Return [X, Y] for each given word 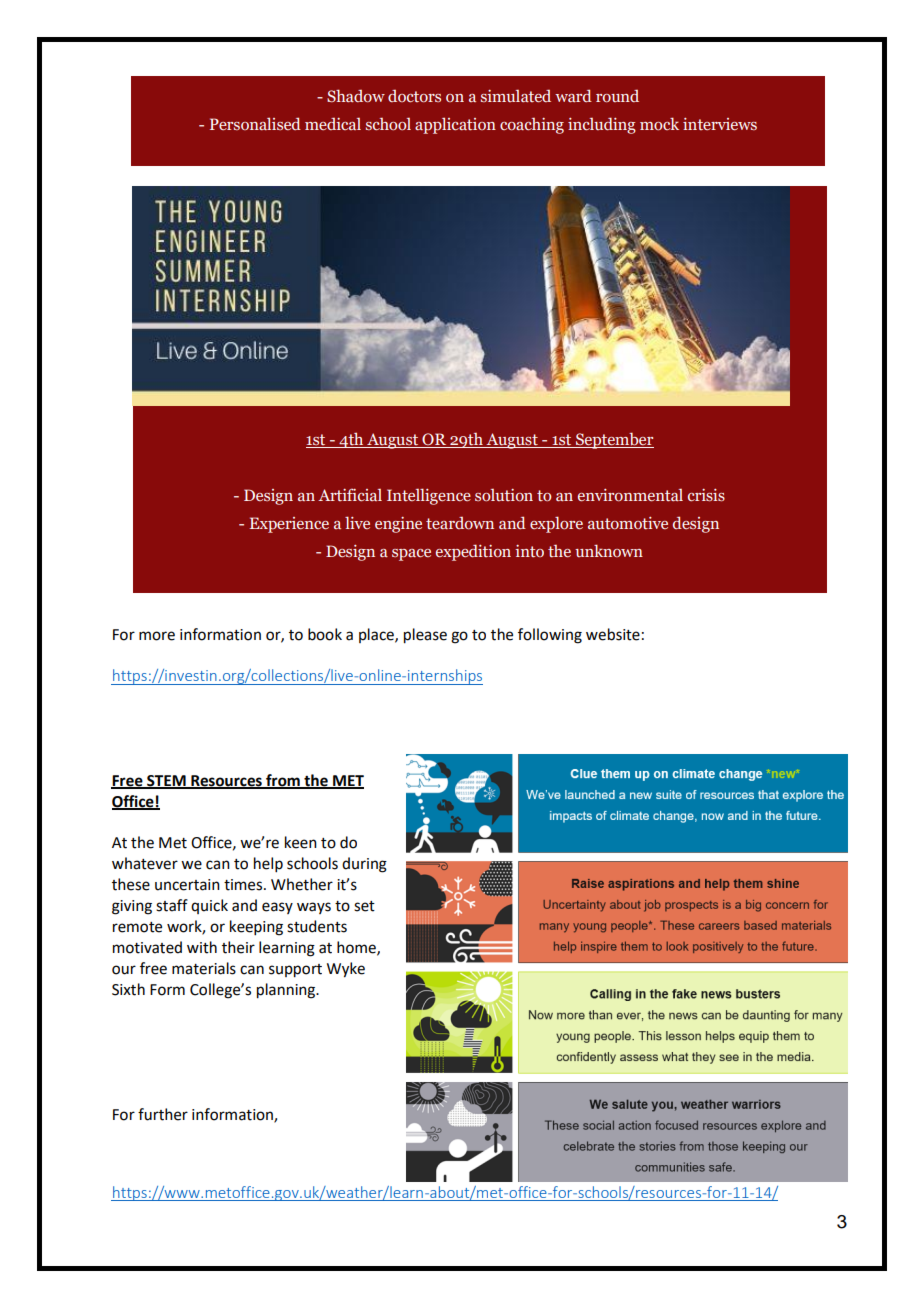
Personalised [255, 123]
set [364, 906]
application [455, 125]
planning [287, 991]
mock [659, 124]
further [163, 1114]
